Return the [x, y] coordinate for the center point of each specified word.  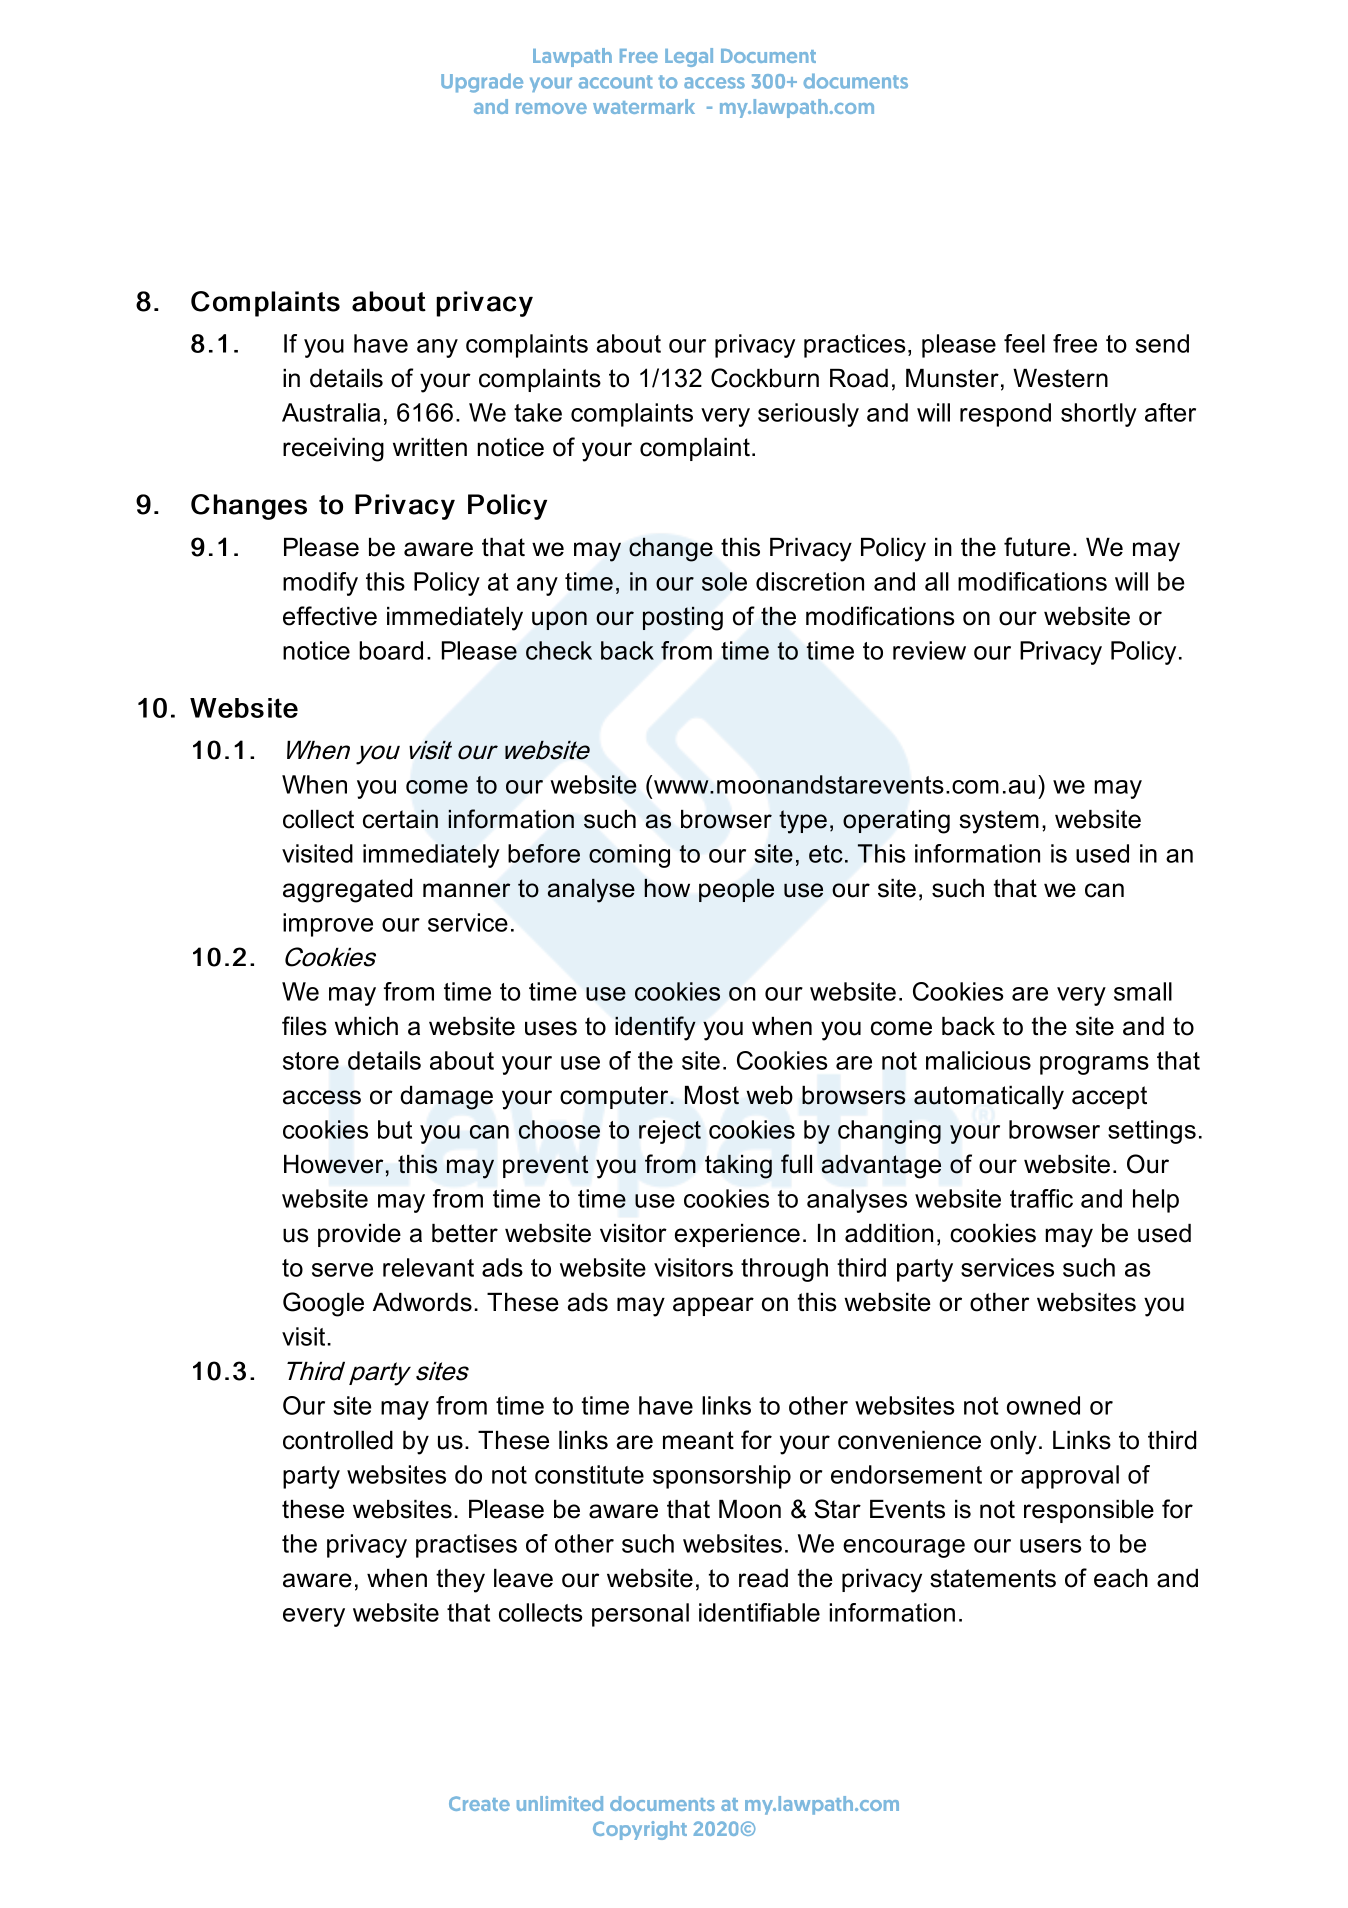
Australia [331, 412]
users [1051, 1546]
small [1143, 991]
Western [1060, 378]
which [366, 1026]
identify [655, 1028]
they [460, 1581]
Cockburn [765, 378]
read [763, 1578]
